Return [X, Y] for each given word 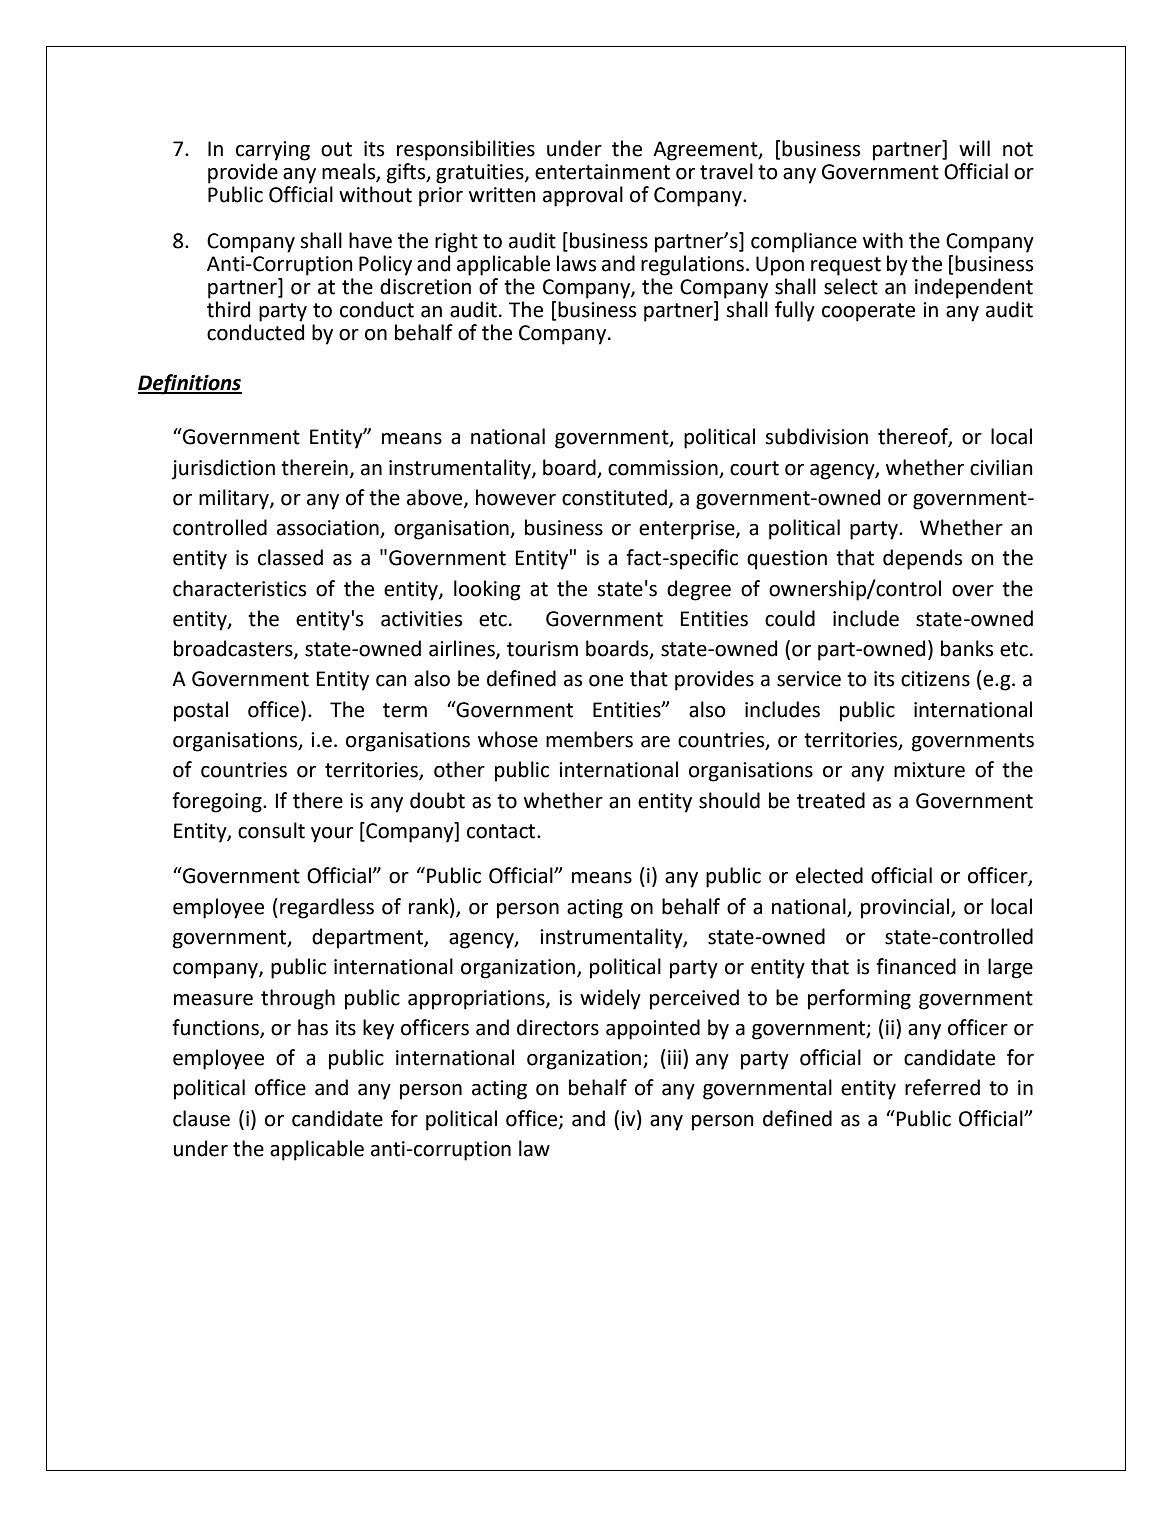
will [974, 148]
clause [201, 1118]
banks [967, 648]
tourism [542, 649]
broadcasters [234, 649]
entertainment [602, 172]
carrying [273, 151]
